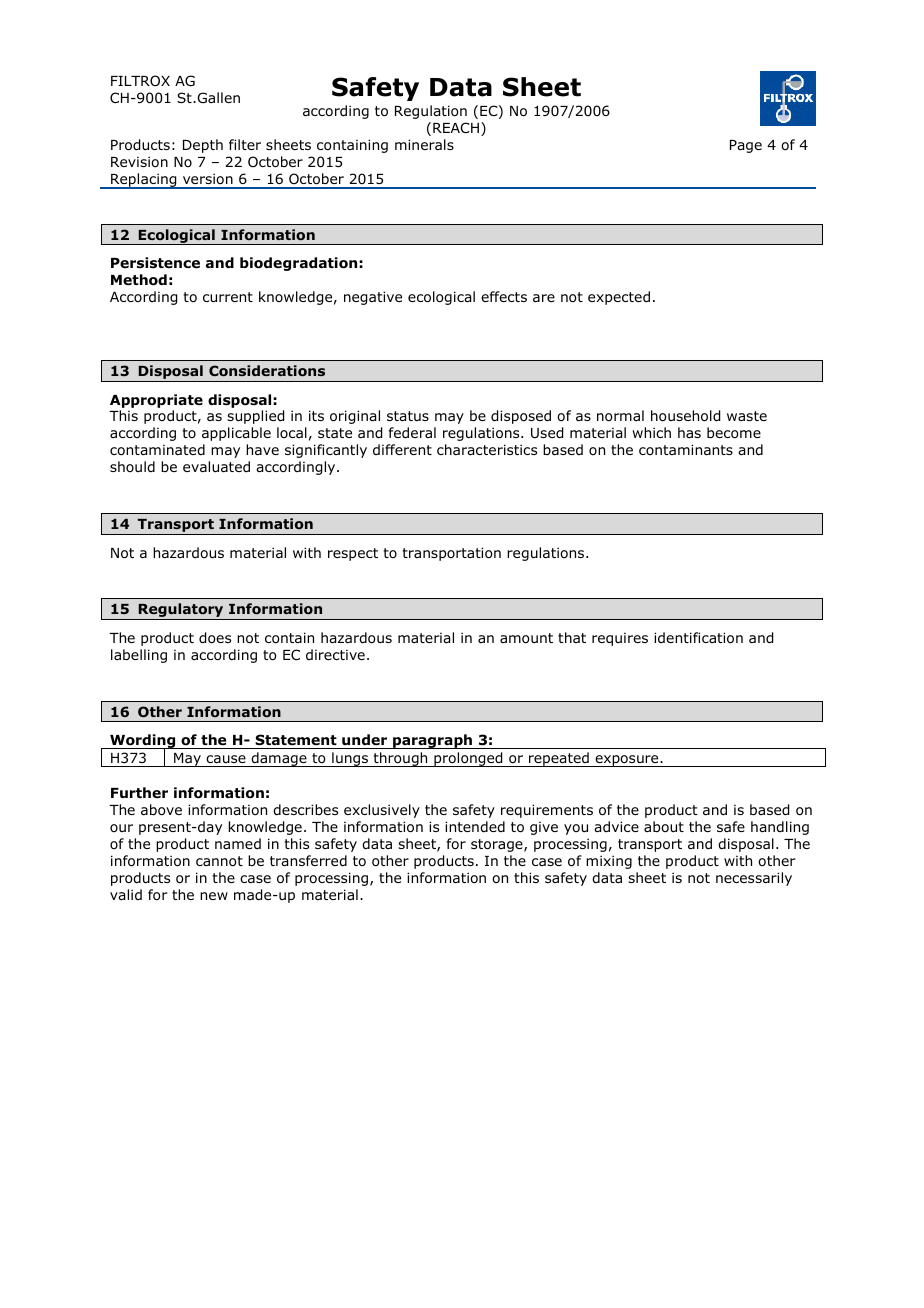 This screenshot has width=924, height=1308. I want to click on amount, so click(526, 638).
